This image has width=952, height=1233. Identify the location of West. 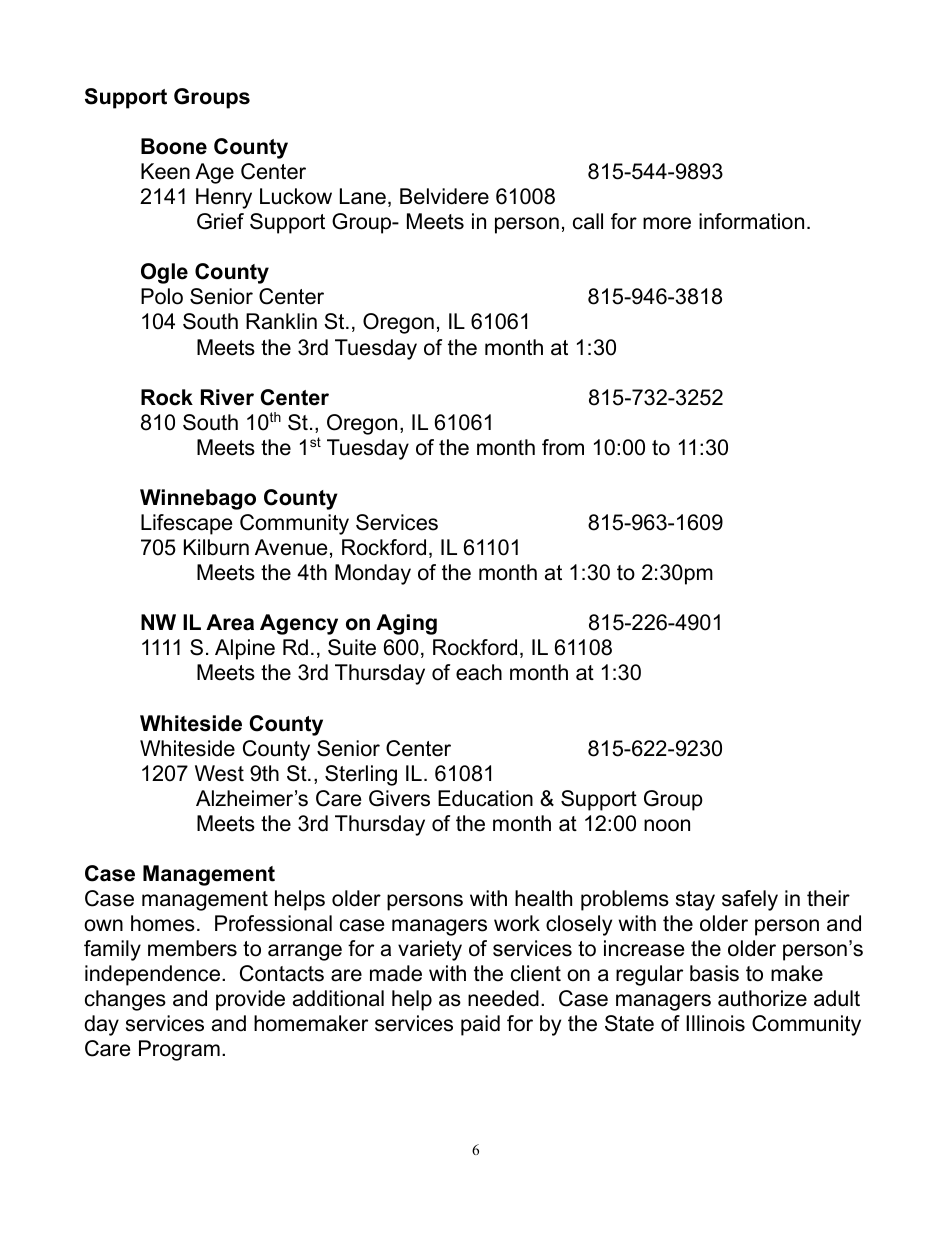
(219, 773).
